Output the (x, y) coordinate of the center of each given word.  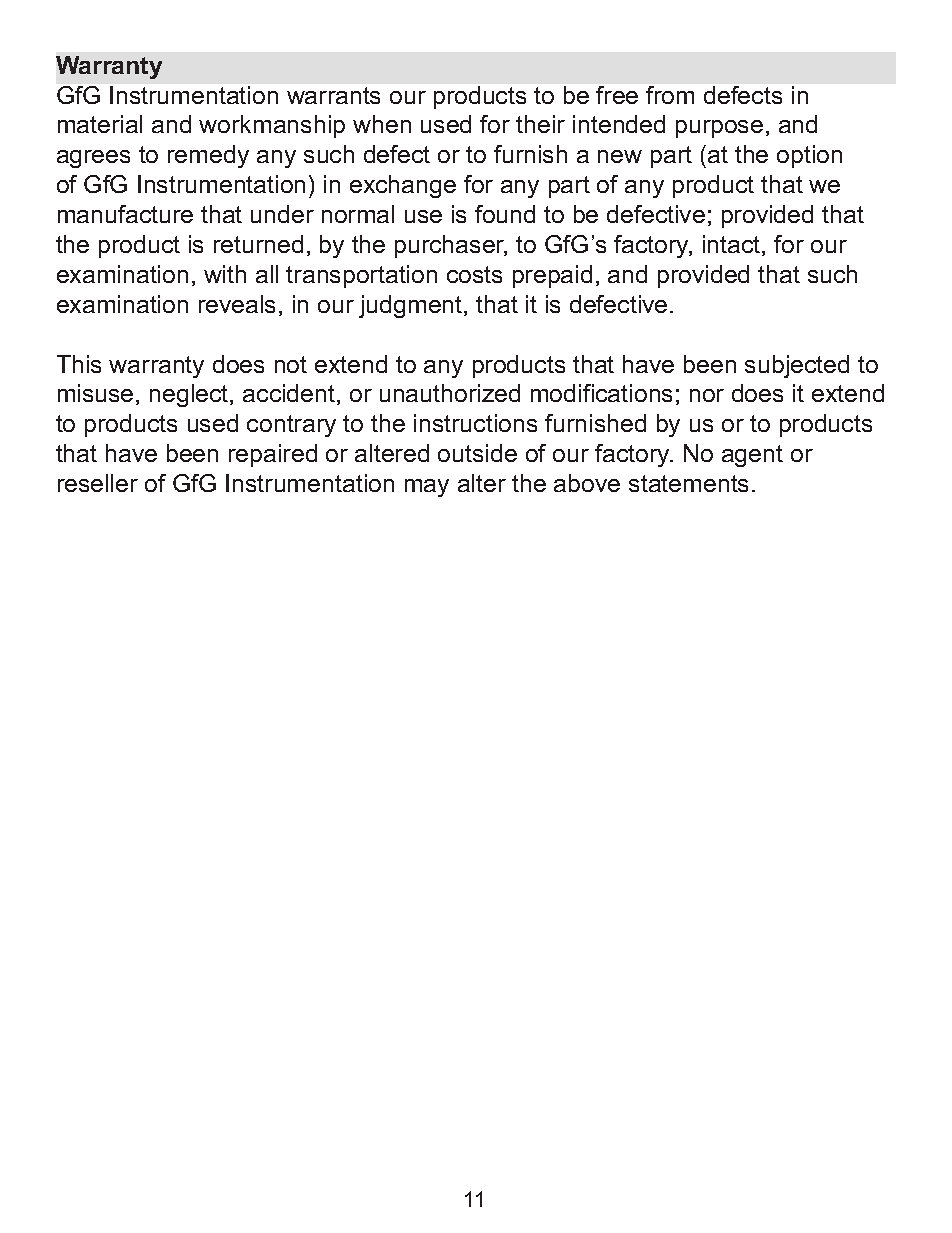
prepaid (552, 276)
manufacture (125, 214)
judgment (412, 306)
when (382, 124)
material (100, 124)
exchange (403, 186)
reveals (237, 304)
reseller (98, 483)
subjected (797, 366)
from (670, 95)
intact (733, 245)
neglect (190, 395)
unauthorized (450, 393)
